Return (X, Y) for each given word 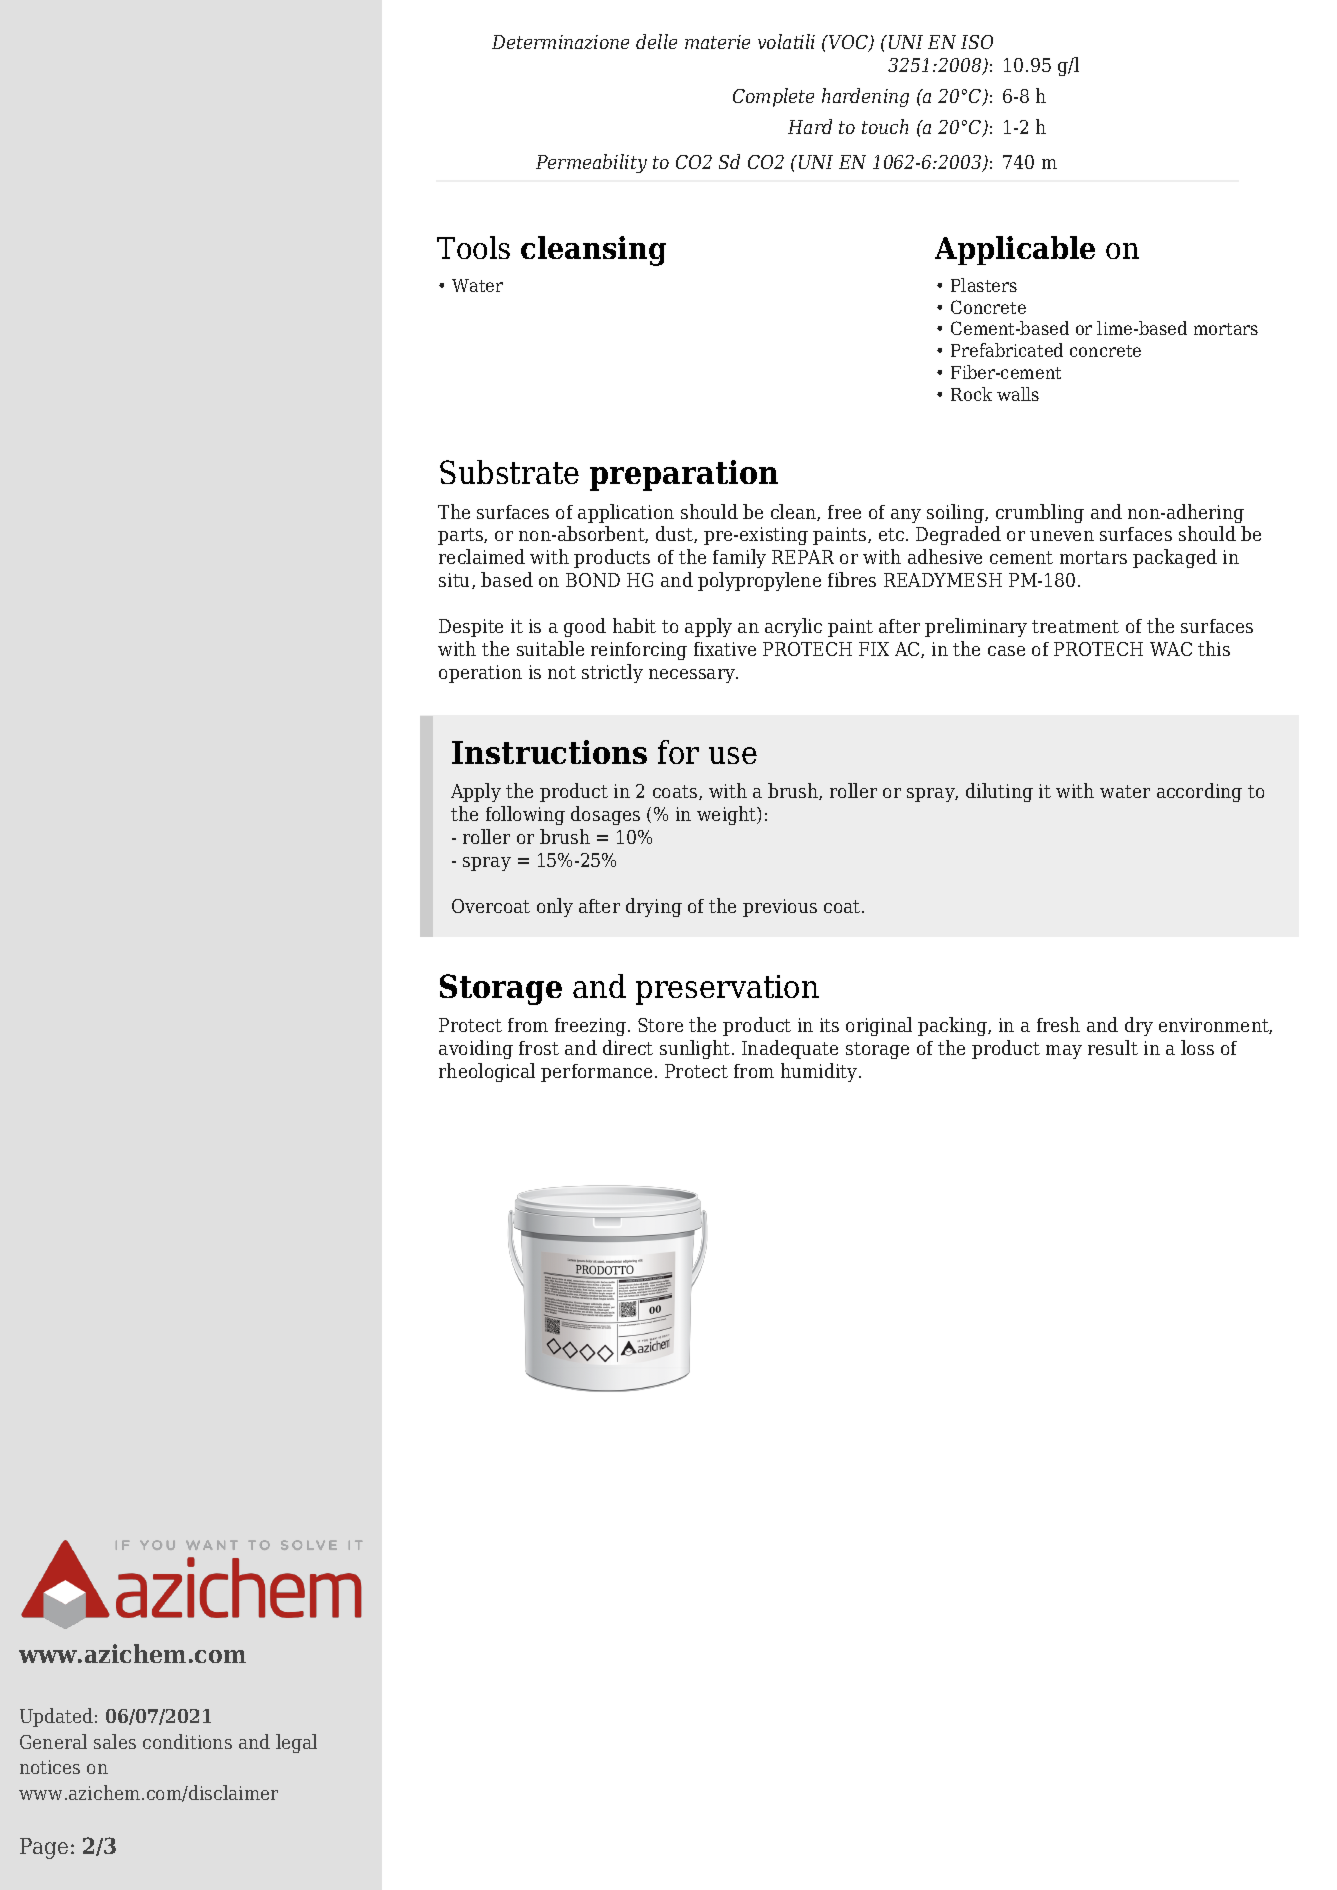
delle (656, 41)
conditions (187, 1741)
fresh (1058, 1024)
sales (115, 1741)
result (1113, 1047)
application (626, 513)
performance (596, 1073)
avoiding (476, 1049)
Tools (473, 247)
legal (296, 1743)
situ (456, 581)
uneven (1062, 536)
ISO (977, 42)
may (1064, 1052)
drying (654, 907)
